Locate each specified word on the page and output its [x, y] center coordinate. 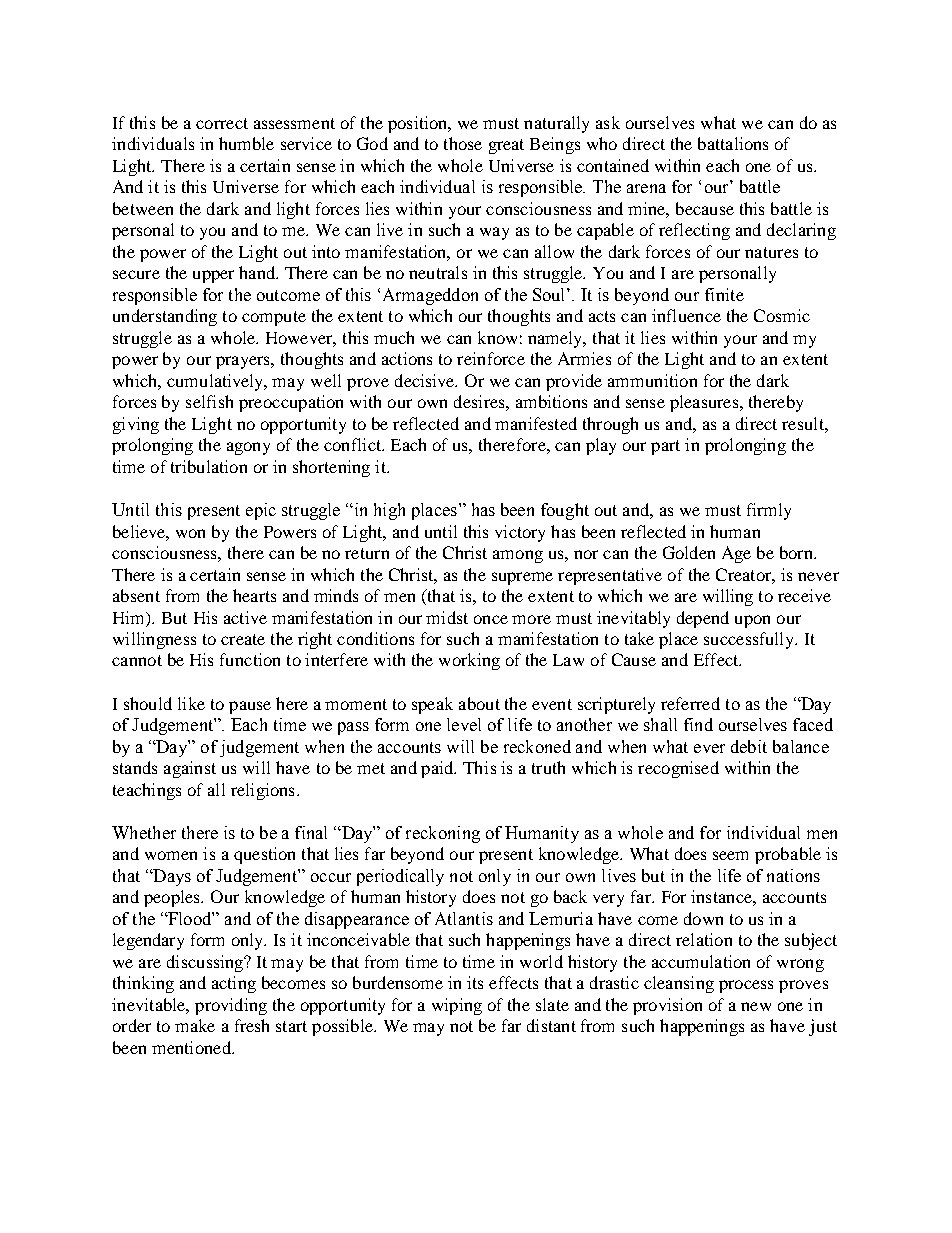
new [756, 1006]
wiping [457, 1006]
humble [246, 143]
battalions [733, 143]
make [195, 1025]
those [463, 143]
